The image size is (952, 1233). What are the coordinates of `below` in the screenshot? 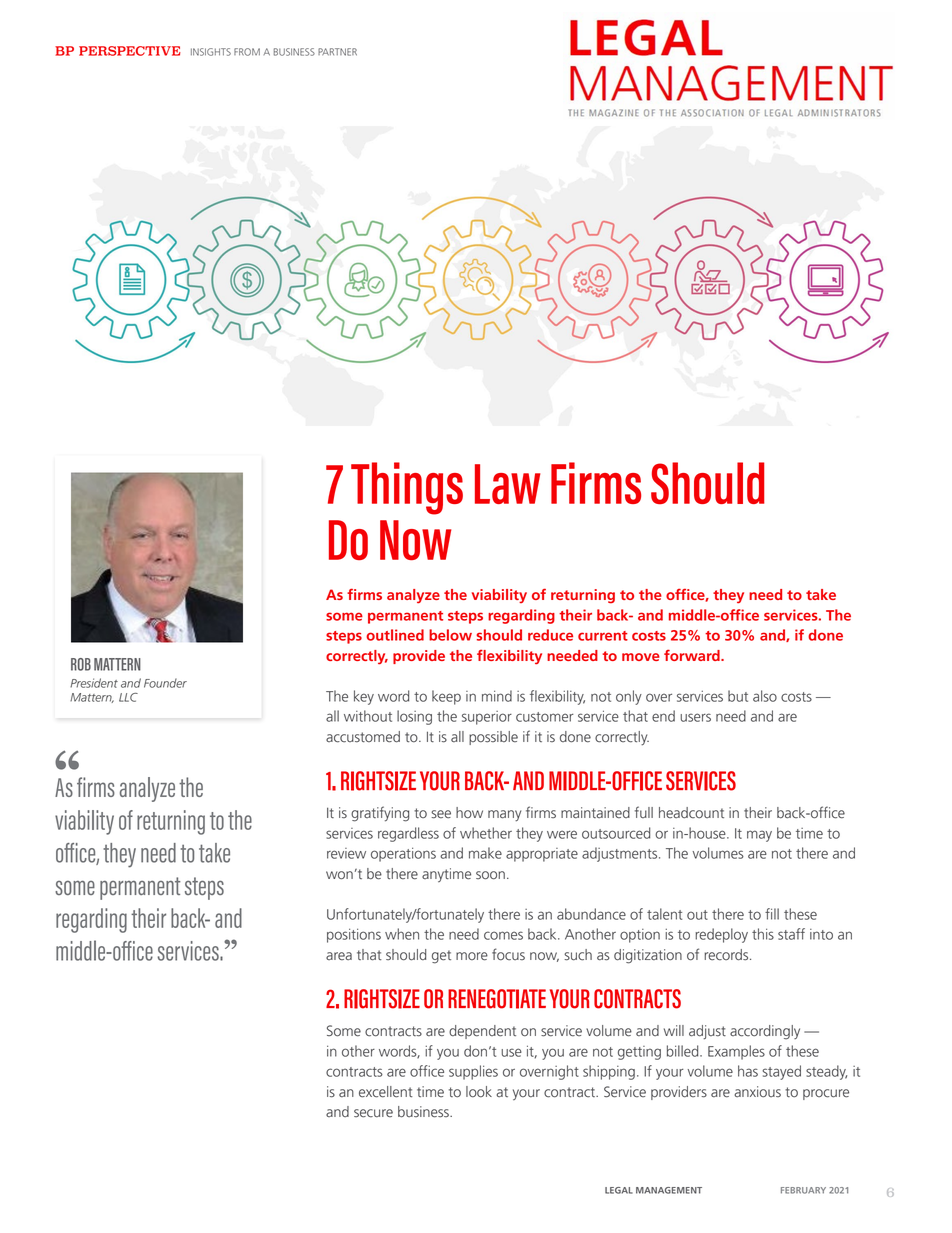 It's located at (450, 635).
